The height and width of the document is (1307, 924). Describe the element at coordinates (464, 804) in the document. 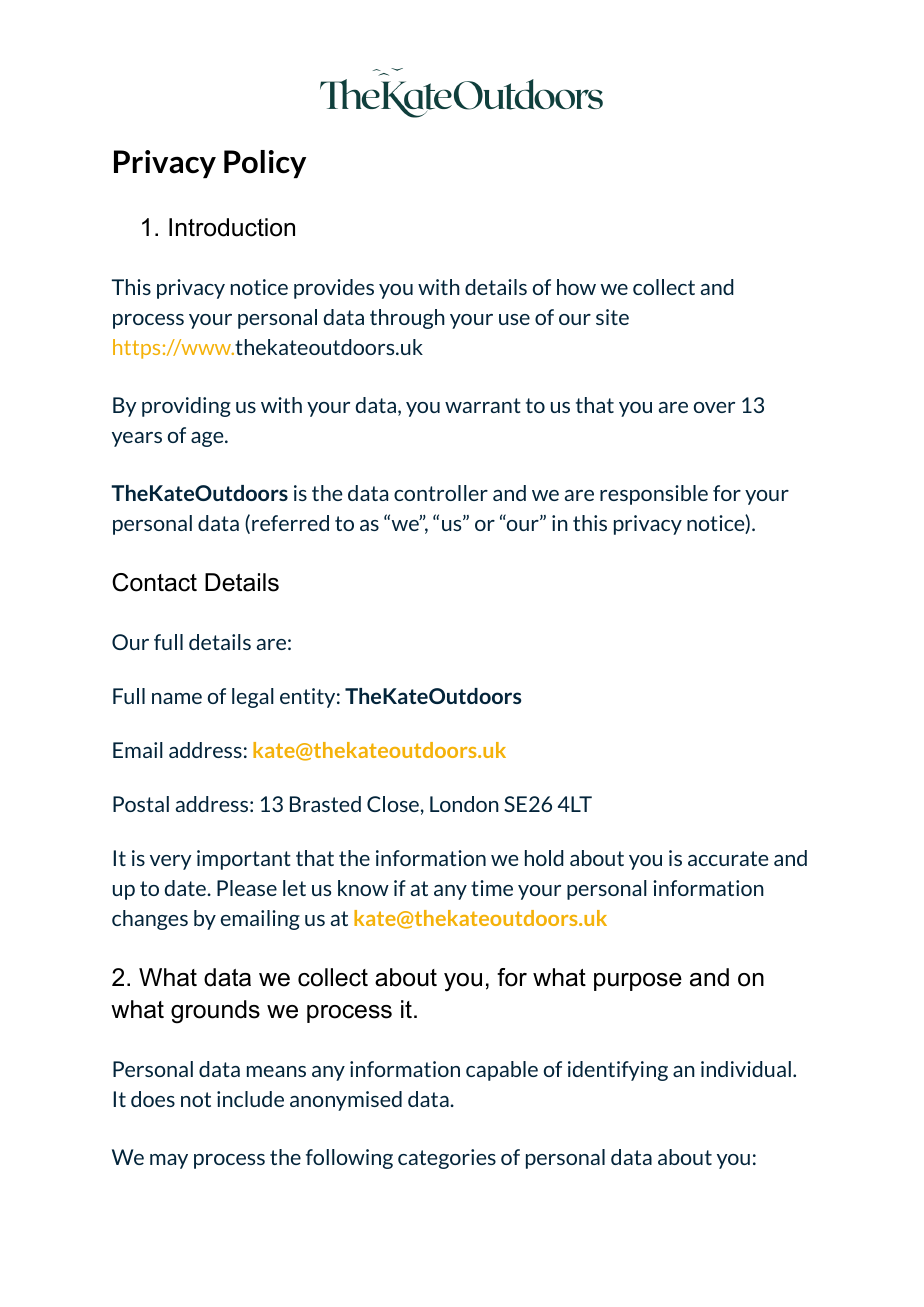

I see `London` at that location.
